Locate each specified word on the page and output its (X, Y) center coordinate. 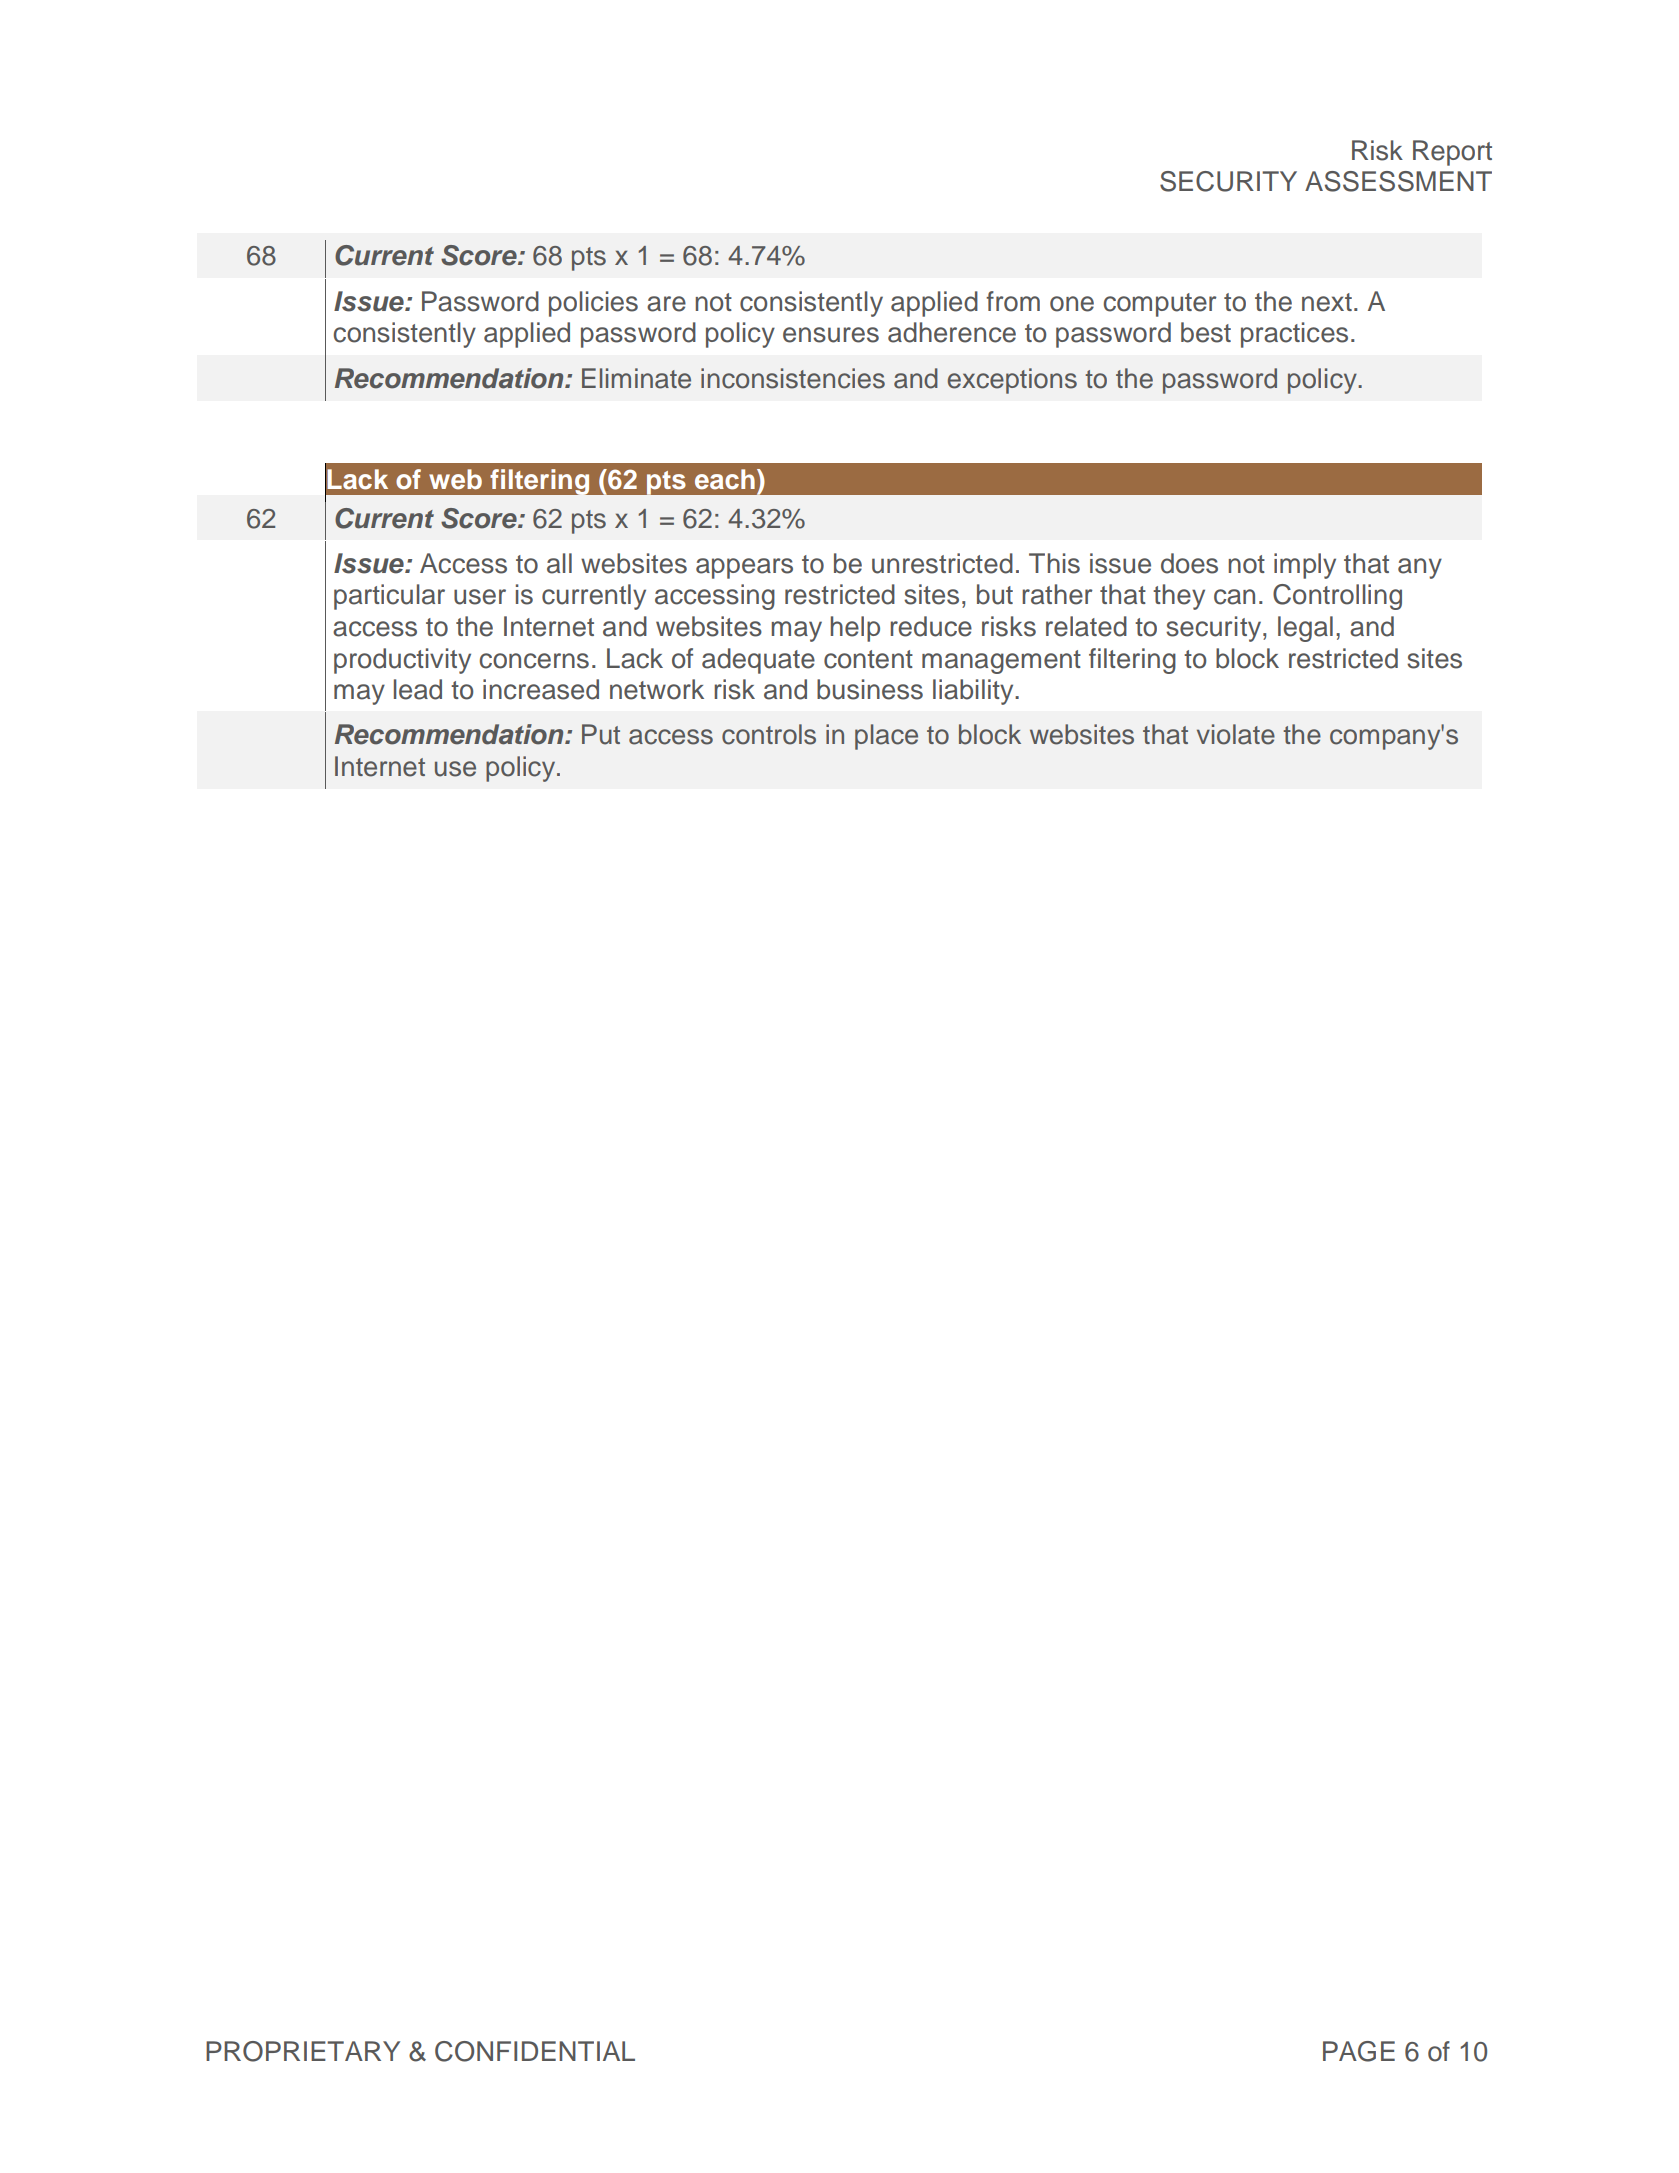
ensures (831, 335)
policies (593, 304)
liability (974, 692)
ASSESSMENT (1398, 181)
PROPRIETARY (303, 2051)
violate (1236, 734)
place (886, 737)
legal (1305, 629)
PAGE (1359, 2051)
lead (418, 689)
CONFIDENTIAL (535, 2051)
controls (769, 734)
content (868, 659)
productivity (402, 661)
